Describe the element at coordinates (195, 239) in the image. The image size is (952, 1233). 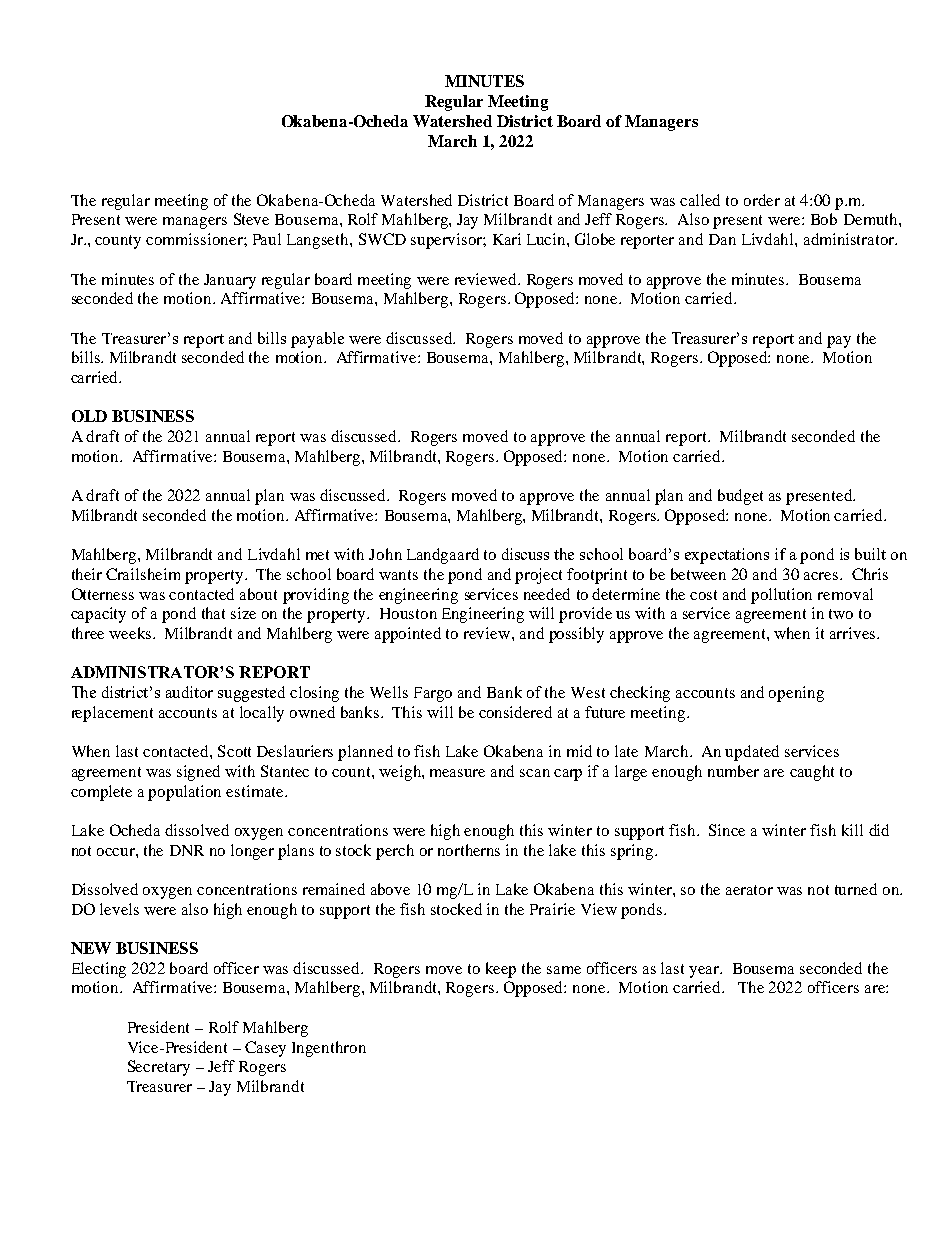
I see `commissioner` at that location.
